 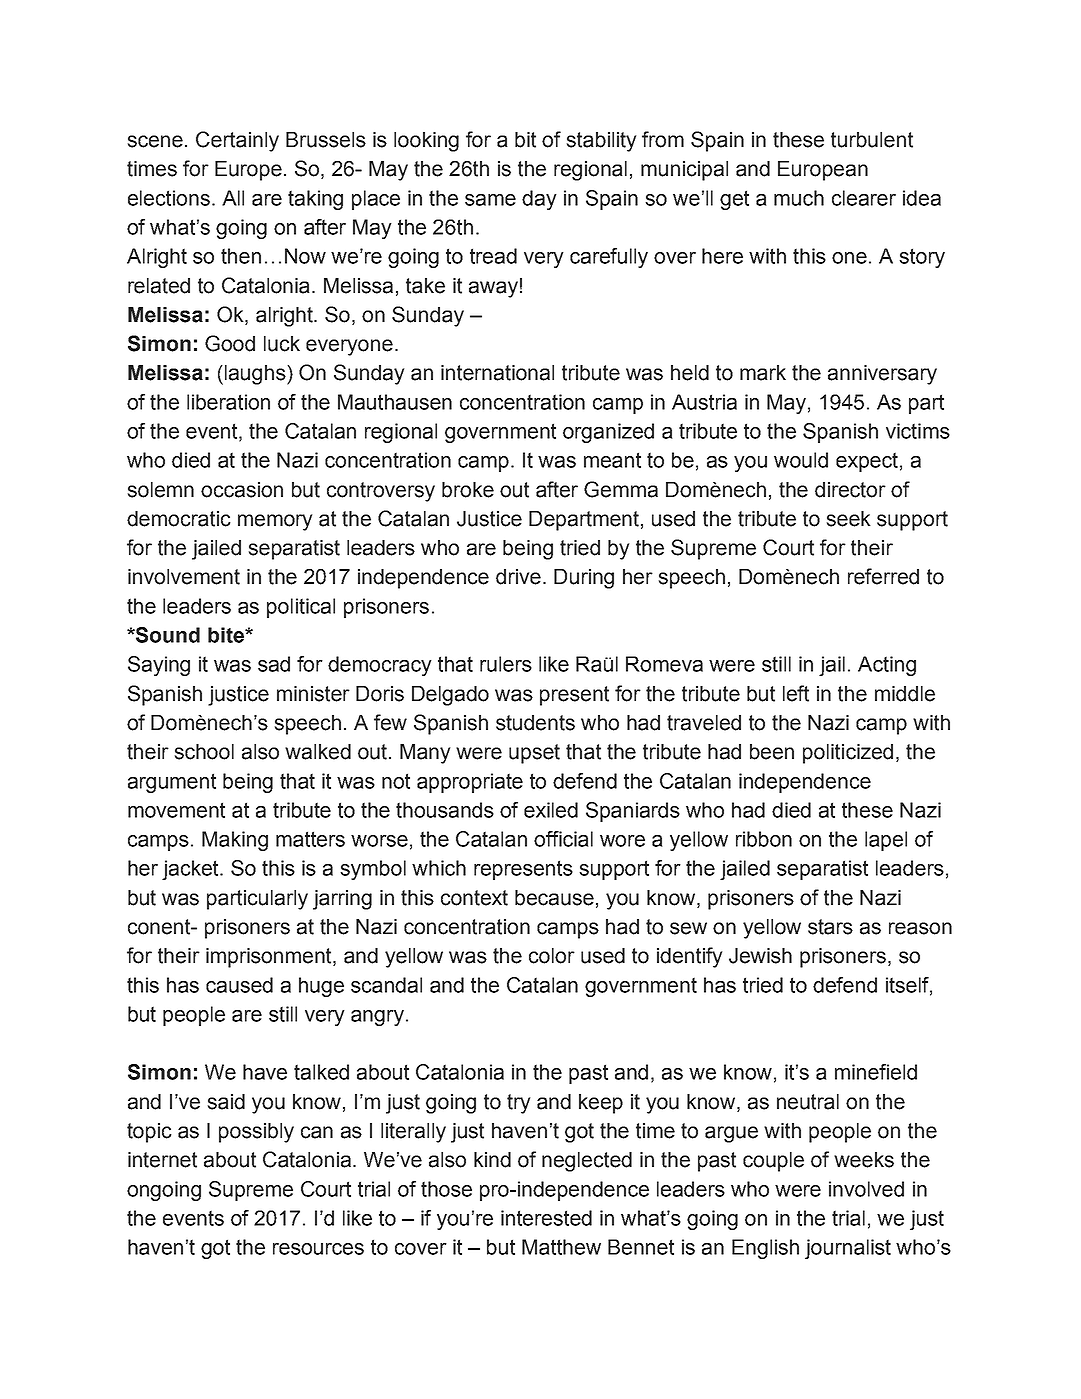 What do you see at coordinates (490, 200) in the page?
I see `same` at bounding box center [490, 200].
